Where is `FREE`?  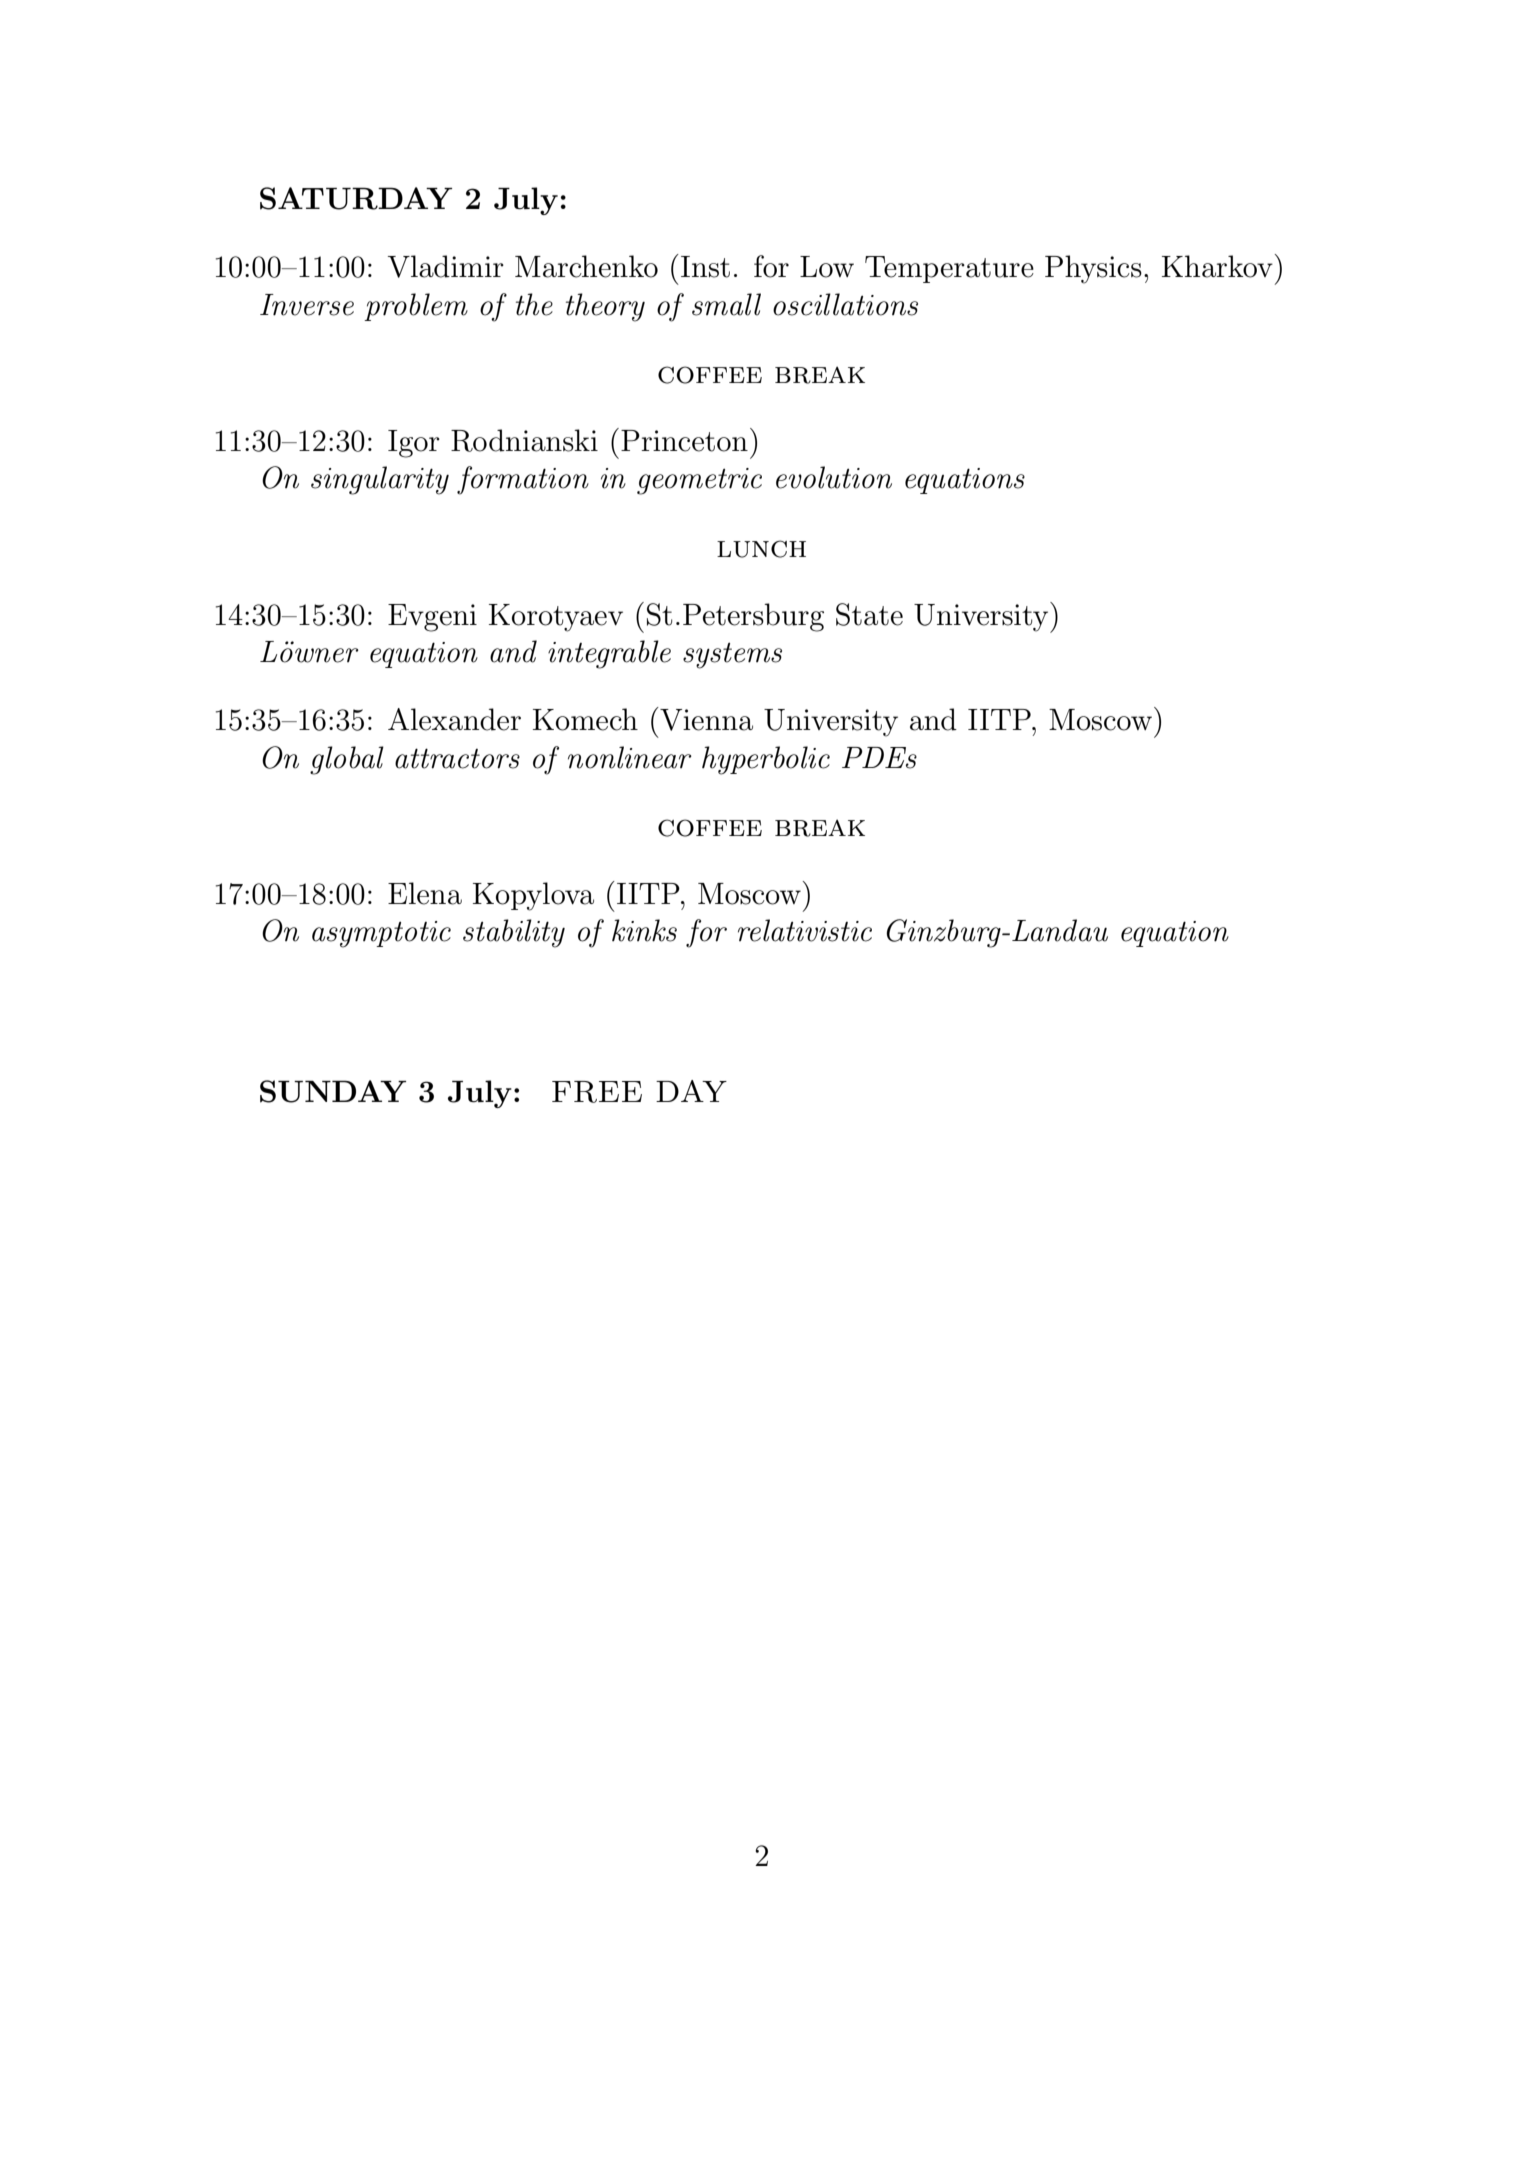
FREE is located at coordinates (597, 1092).
